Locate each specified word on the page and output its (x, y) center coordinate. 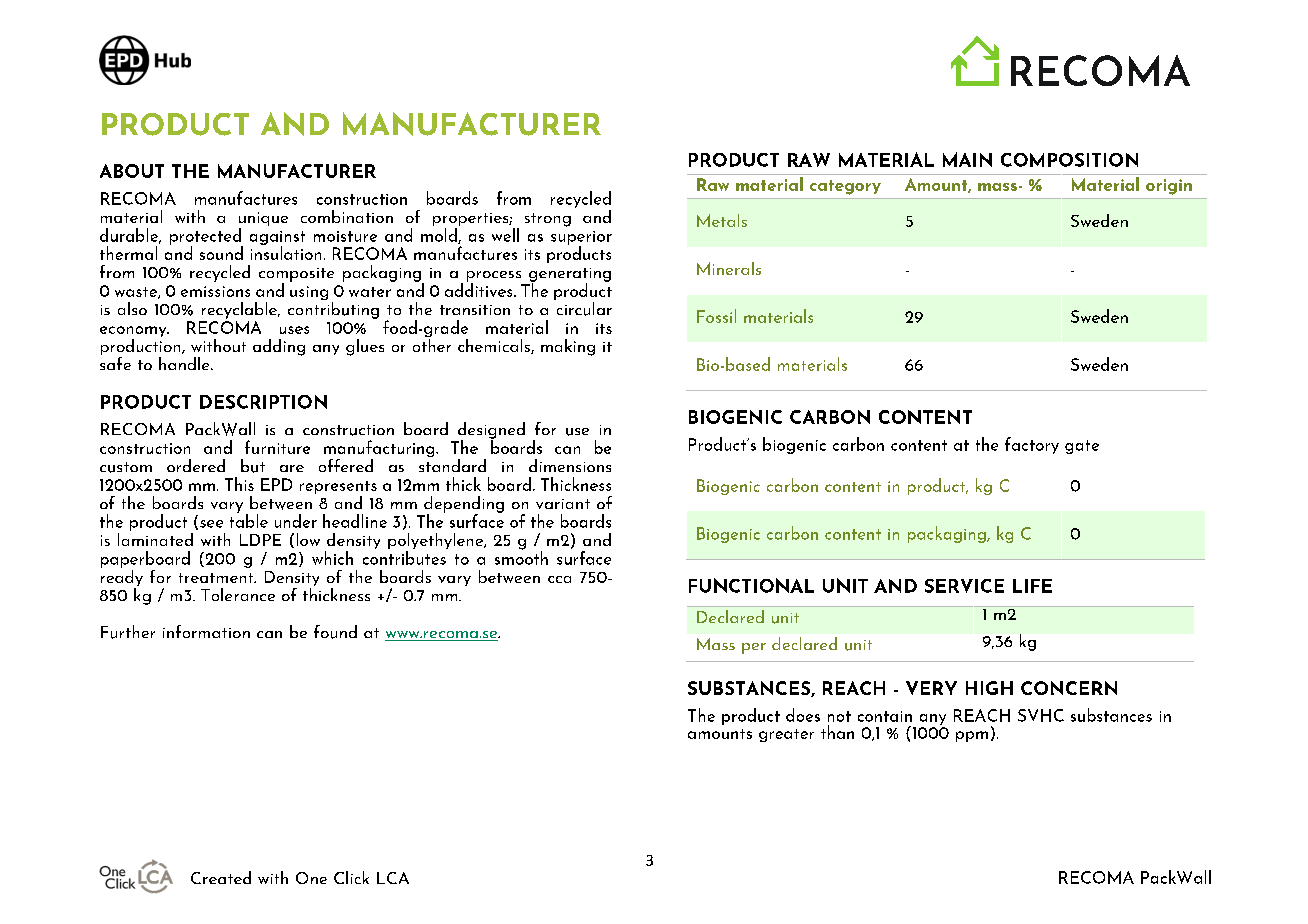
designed (491, 431)
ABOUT (132, 171)
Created (221, 877)
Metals (722, 220)
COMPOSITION (1069, 160)
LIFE (1032, 586)
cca (559, 579)
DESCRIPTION (263, 402)
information (206, 631)
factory (1032, 445)
